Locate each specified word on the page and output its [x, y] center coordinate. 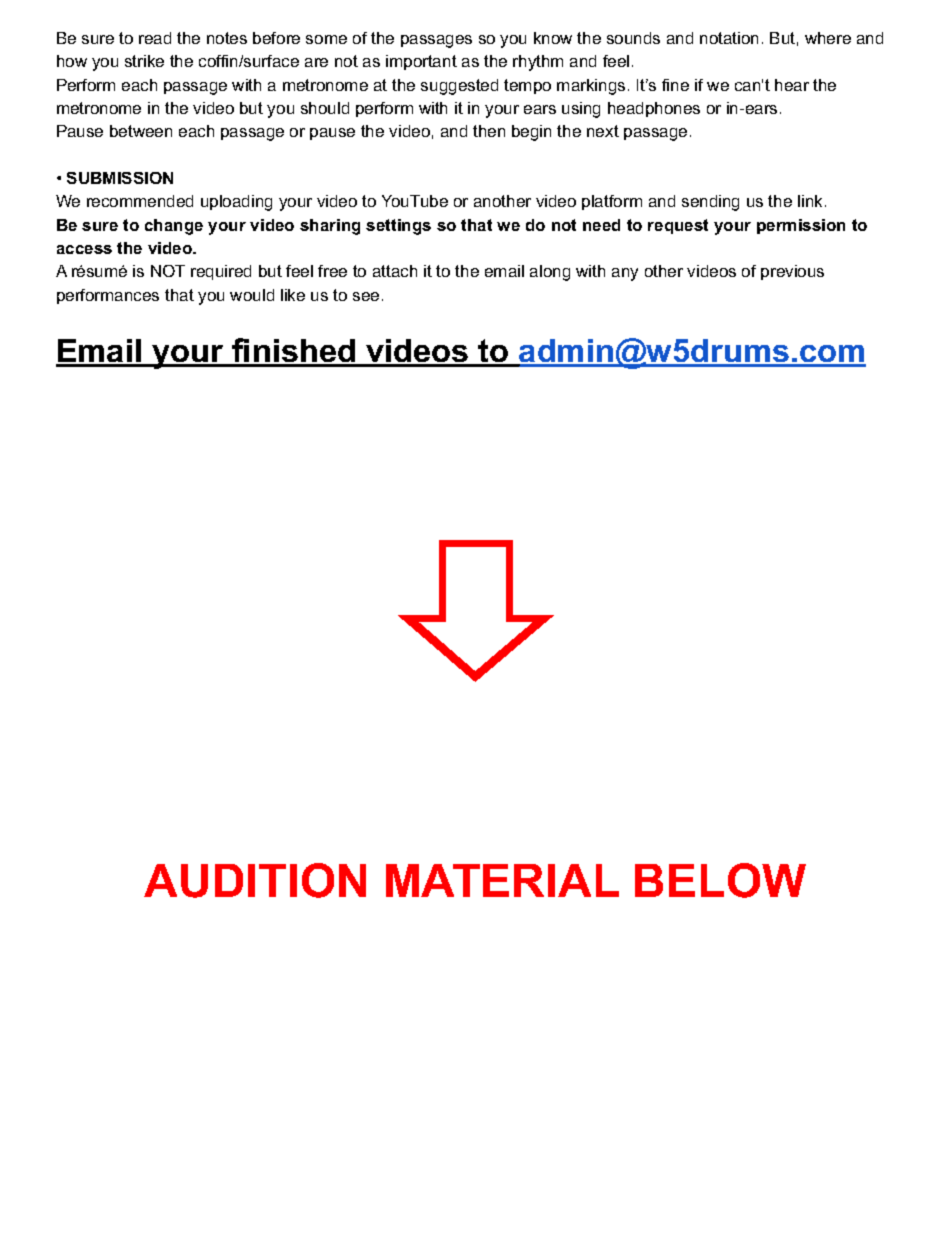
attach [395, 271]
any [625, 274]
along [550, 273]
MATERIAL [502, 880]
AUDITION [255, 880]
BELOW [720, 880]
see [366, 296]
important [421, 62]
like [293, 295]
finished [293, 352]
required [221, 272]
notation [729, 38]
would [252, 295]
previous [792, 272]
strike [144, 61]
